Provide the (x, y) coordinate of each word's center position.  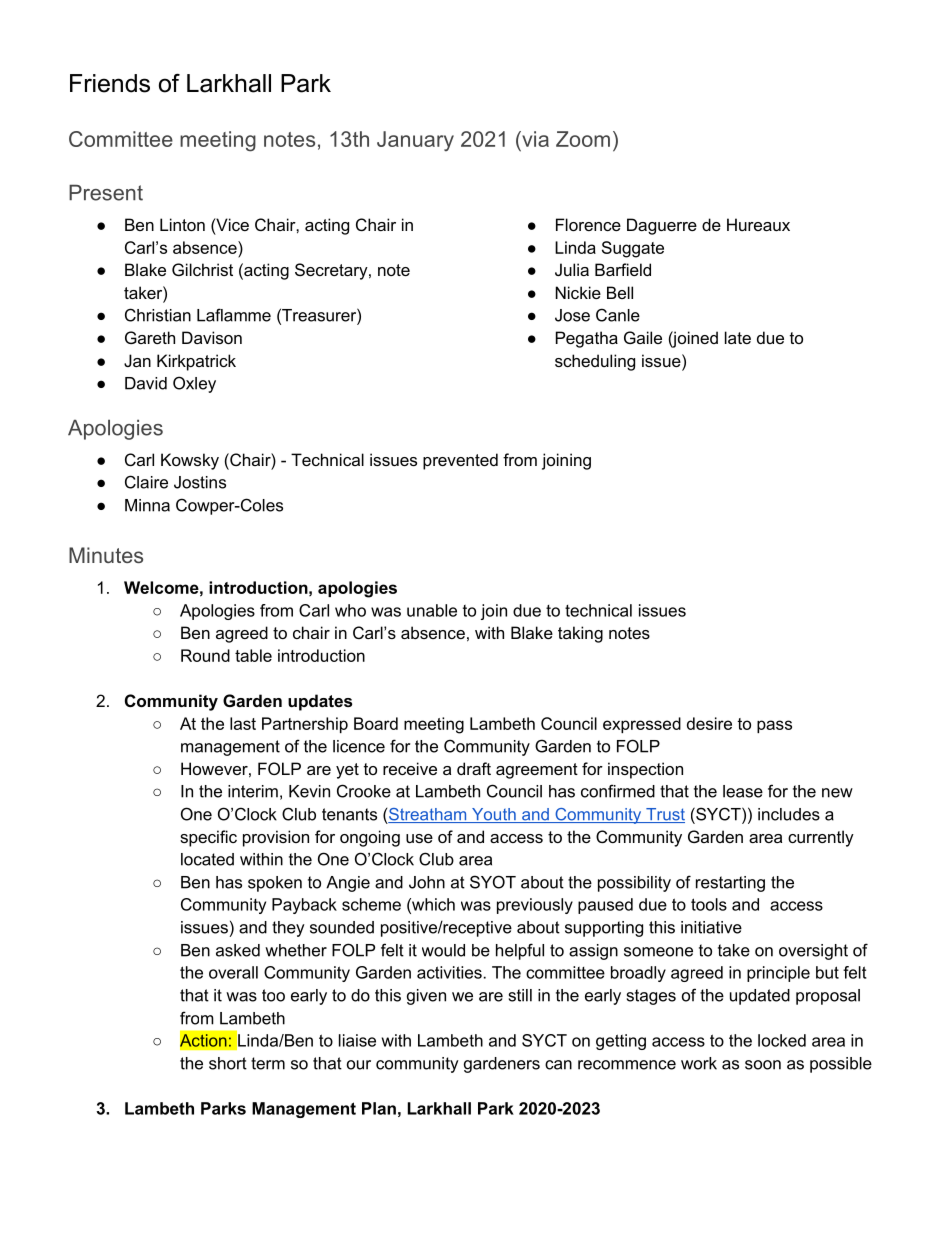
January (415, 141)
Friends (110, 83)
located (207, 859)
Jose (572, 315)
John (427, 882)
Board (376, 723)
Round (205, 655)
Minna (147, 505)
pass (774, 726)
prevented (460, 461)
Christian (158, 315)
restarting (730, 884)
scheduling (595, 362)
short (228, 1063)
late (738, 337)
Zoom (583, 139)
